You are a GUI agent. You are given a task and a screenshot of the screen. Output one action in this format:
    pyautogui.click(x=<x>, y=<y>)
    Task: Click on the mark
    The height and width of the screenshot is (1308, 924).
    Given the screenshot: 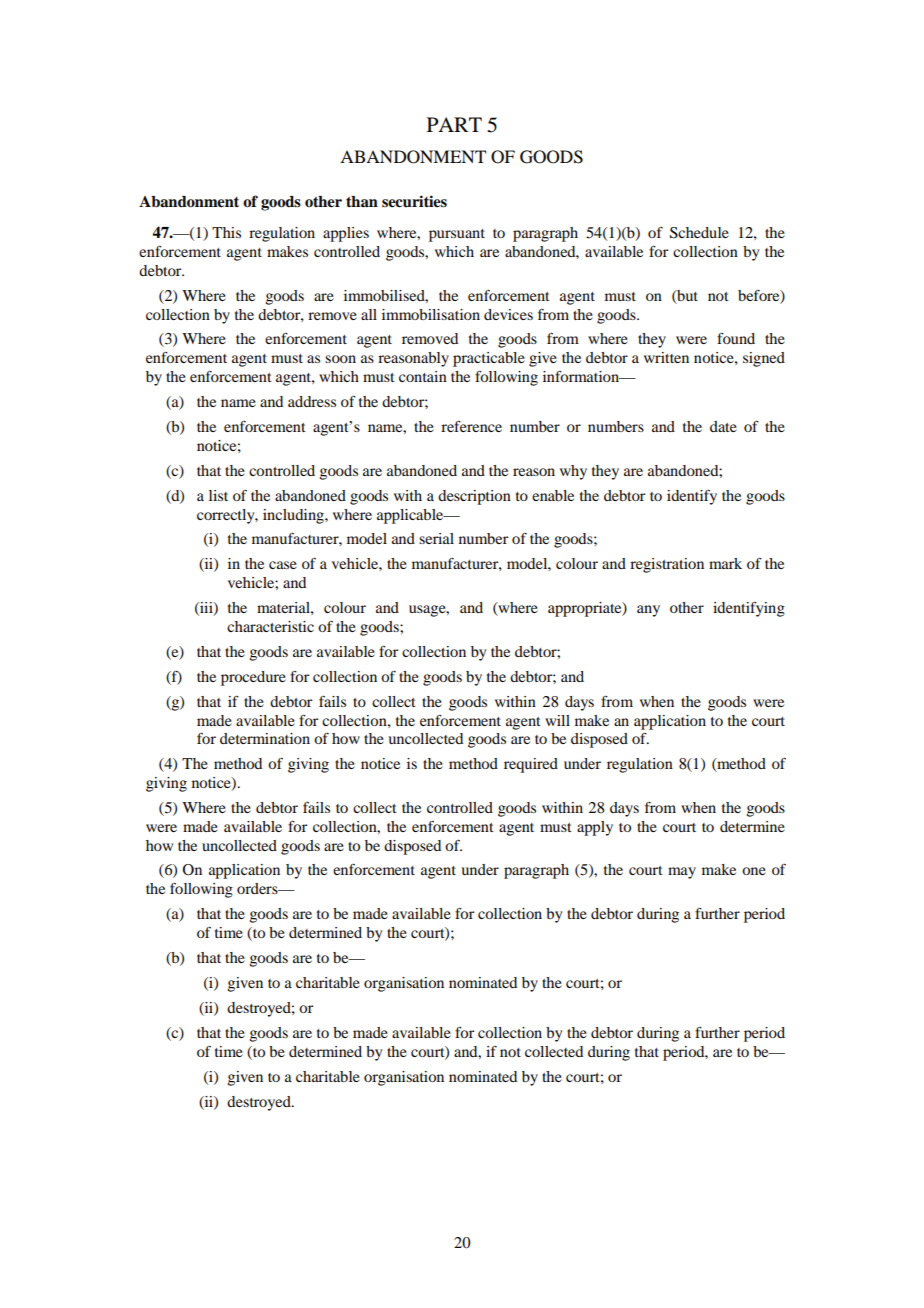 What is the action you would take?
    pyautogui.click(x=725, y=563)
